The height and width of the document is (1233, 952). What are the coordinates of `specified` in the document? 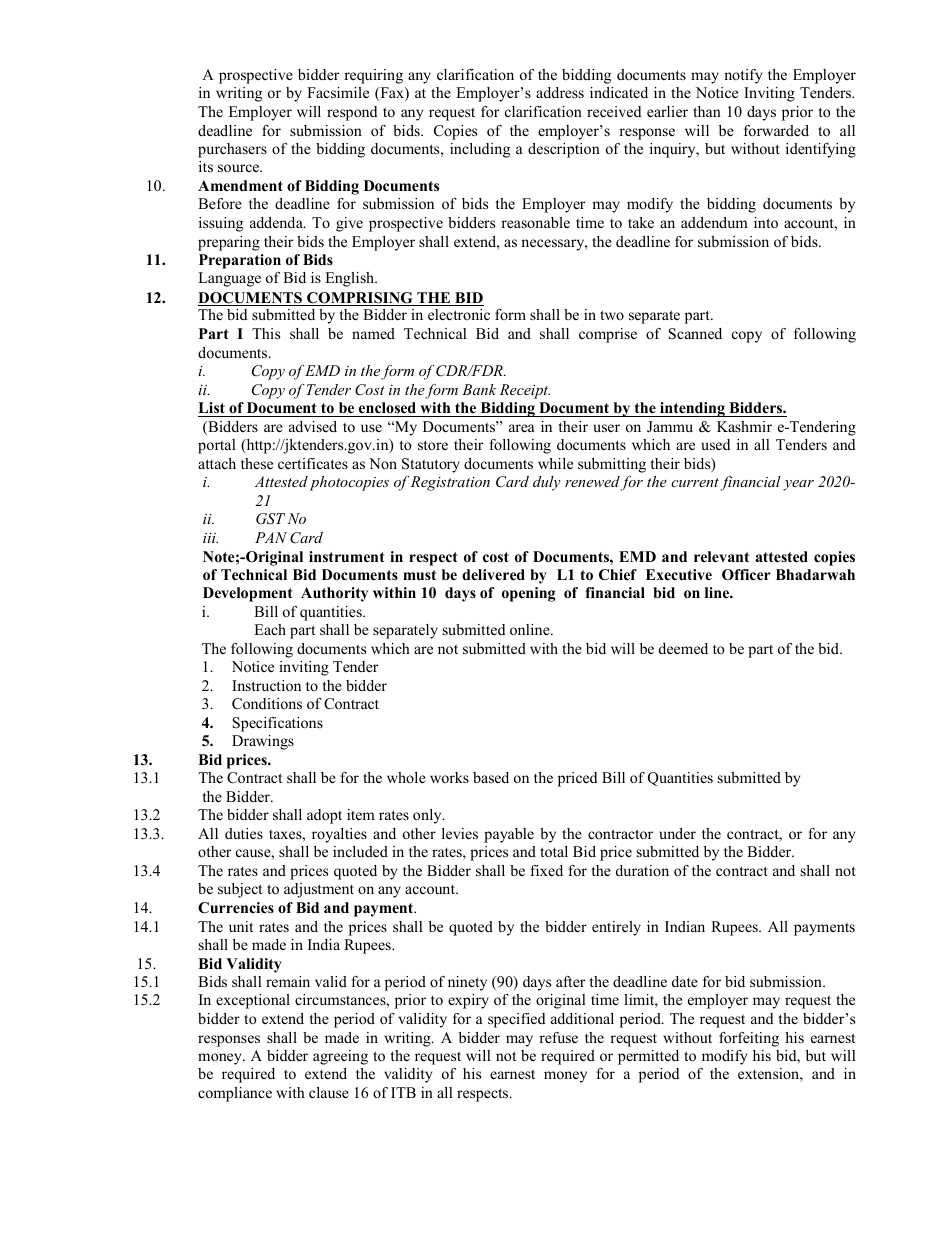 It's located at (517, 1020).
